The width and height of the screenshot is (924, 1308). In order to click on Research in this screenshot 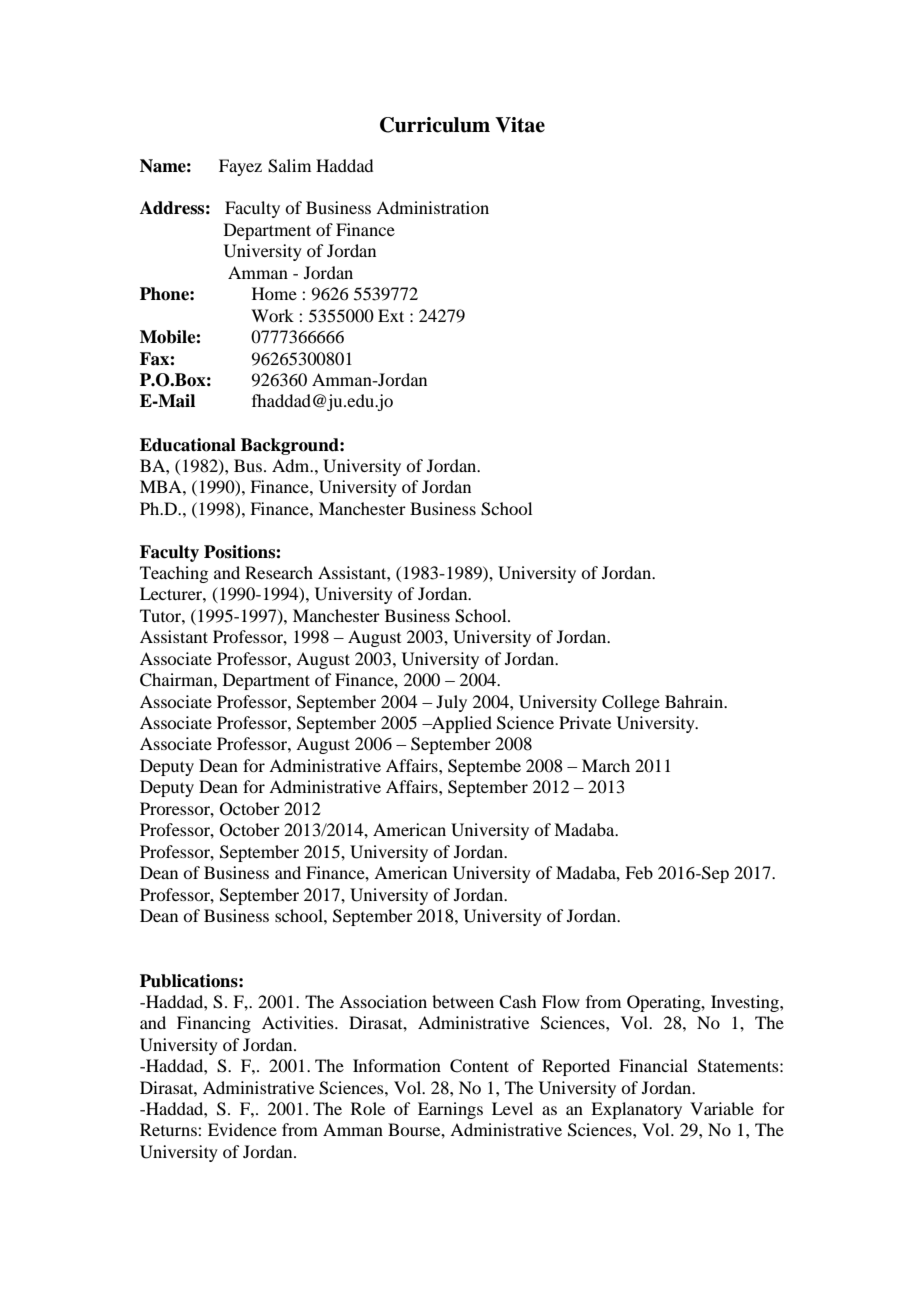, I will do `click(279, 572)`.
